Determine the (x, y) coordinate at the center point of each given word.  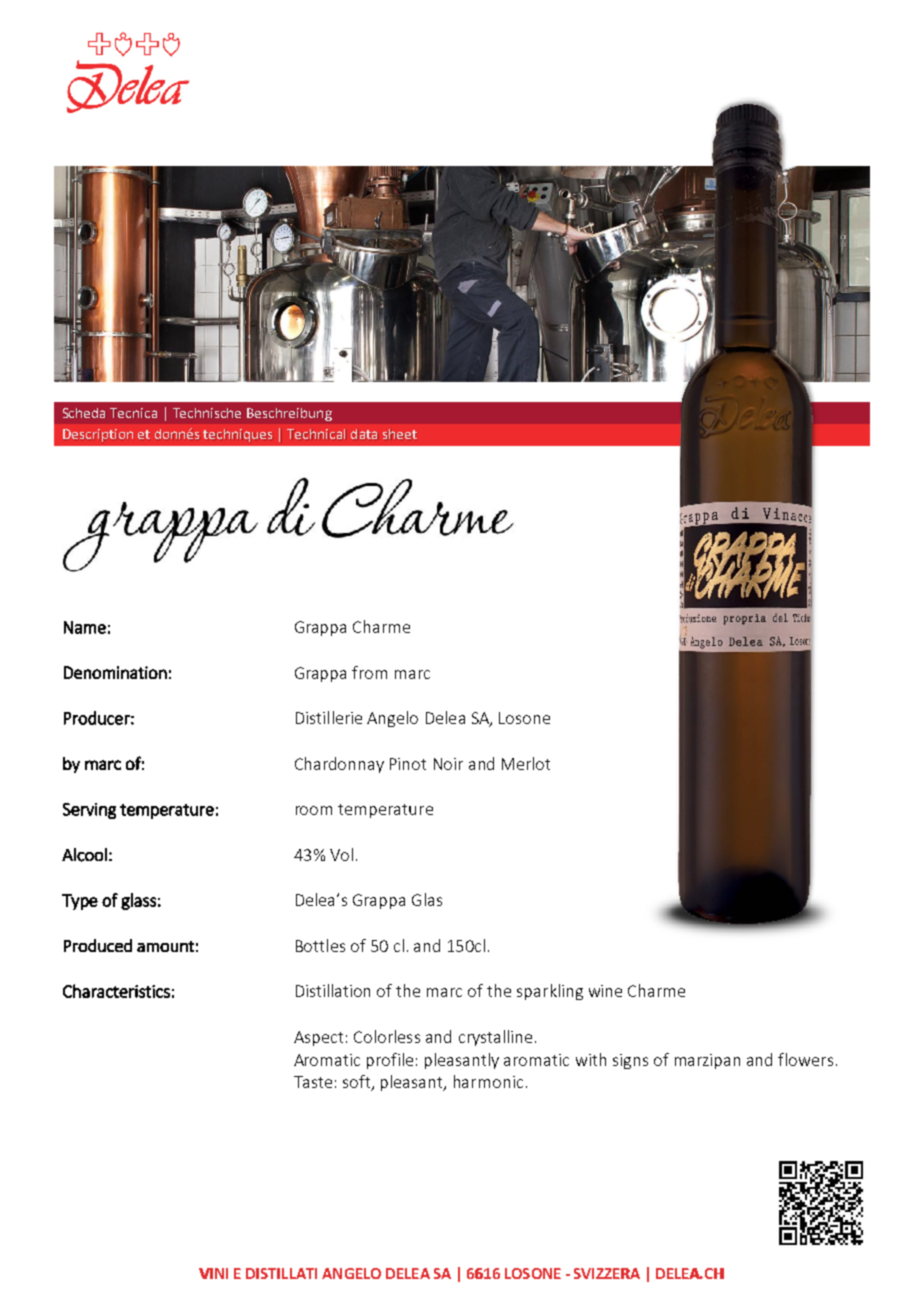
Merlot (526, 763)
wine (605, 991)
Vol (341, 854)
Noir (448, 764)
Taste (313, 1082)
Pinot (408, 764)
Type (80, 902)
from (369, 672)
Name (85, 627)
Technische (207, 413)
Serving (89, 811)
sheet (400, 434)
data (364, 434)
